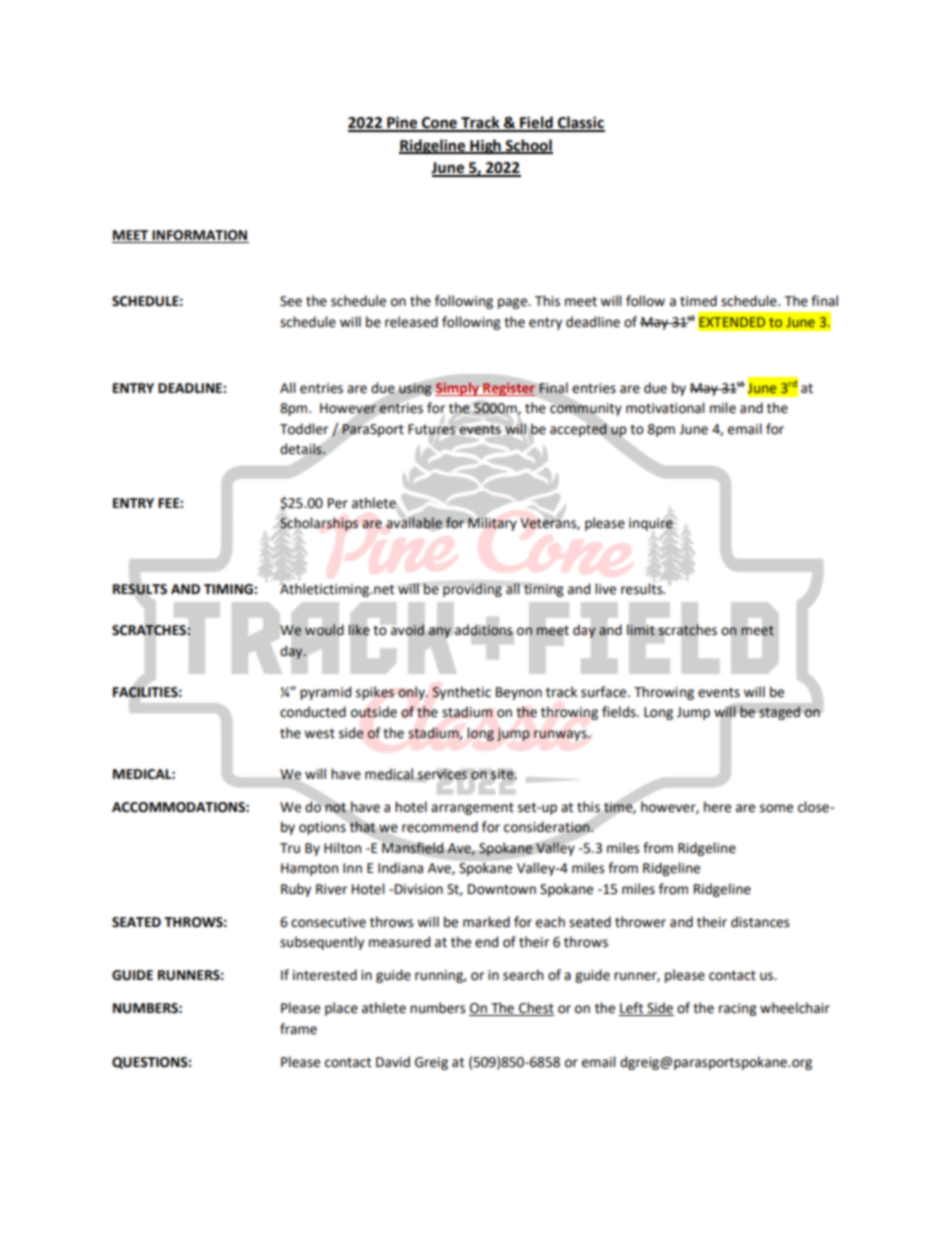 This image has width=952, height=1233. What do you see at coordinates (298, 1029) in the image?
I see `frame` at bounding box center [298, 1029].
